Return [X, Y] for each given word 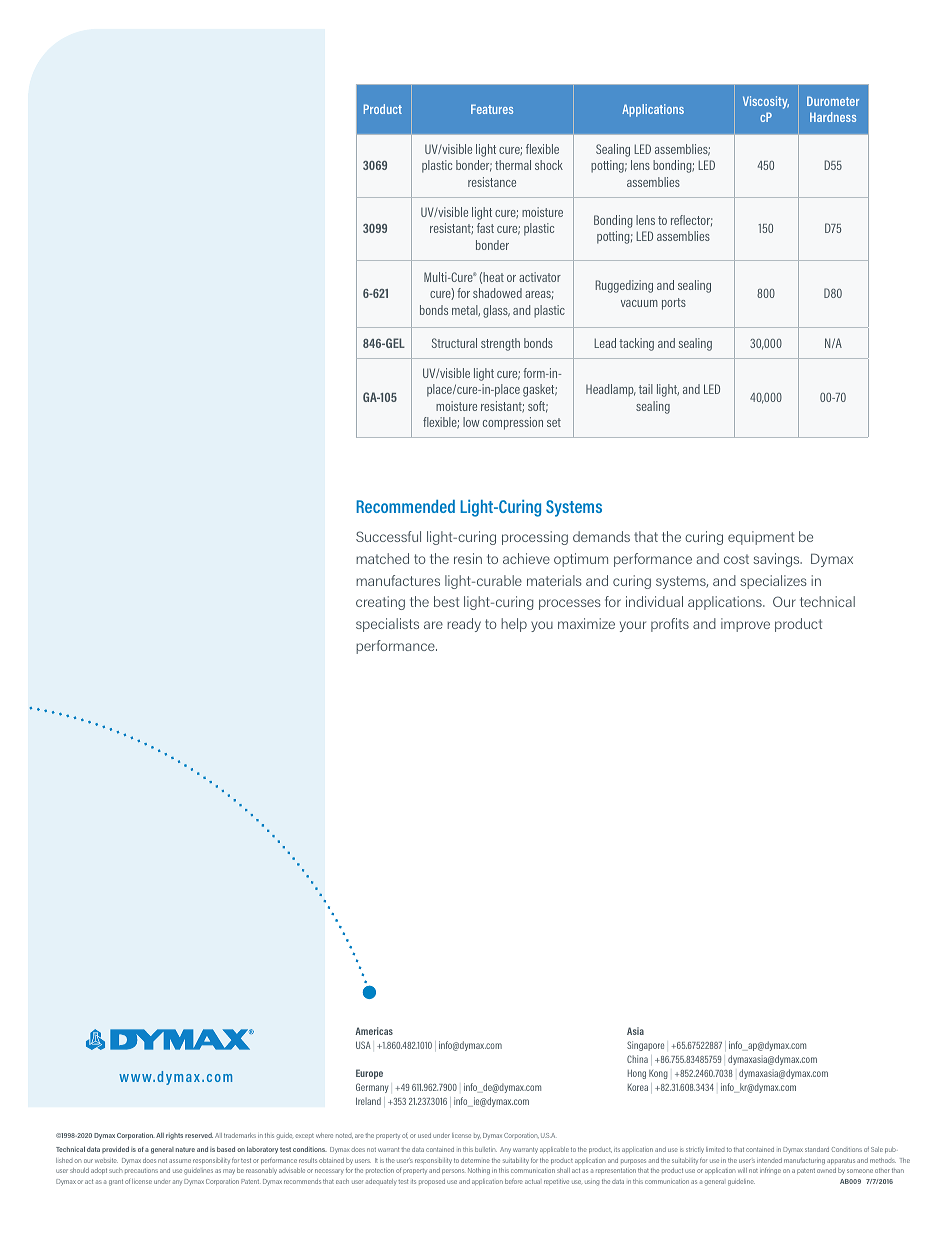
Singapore [645, 1046]
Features [492, 109]
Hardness [833, 117]
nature [185, 1149]
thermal [513, 165]
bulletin [486, 1149]
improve [745, 625]
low [471, 422]
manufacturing [804, 1161]
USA [363, 1045]
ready [464, 625]
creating [380, 603]
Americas [374, 1031]
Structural [454, 343]
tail [646, 389]
